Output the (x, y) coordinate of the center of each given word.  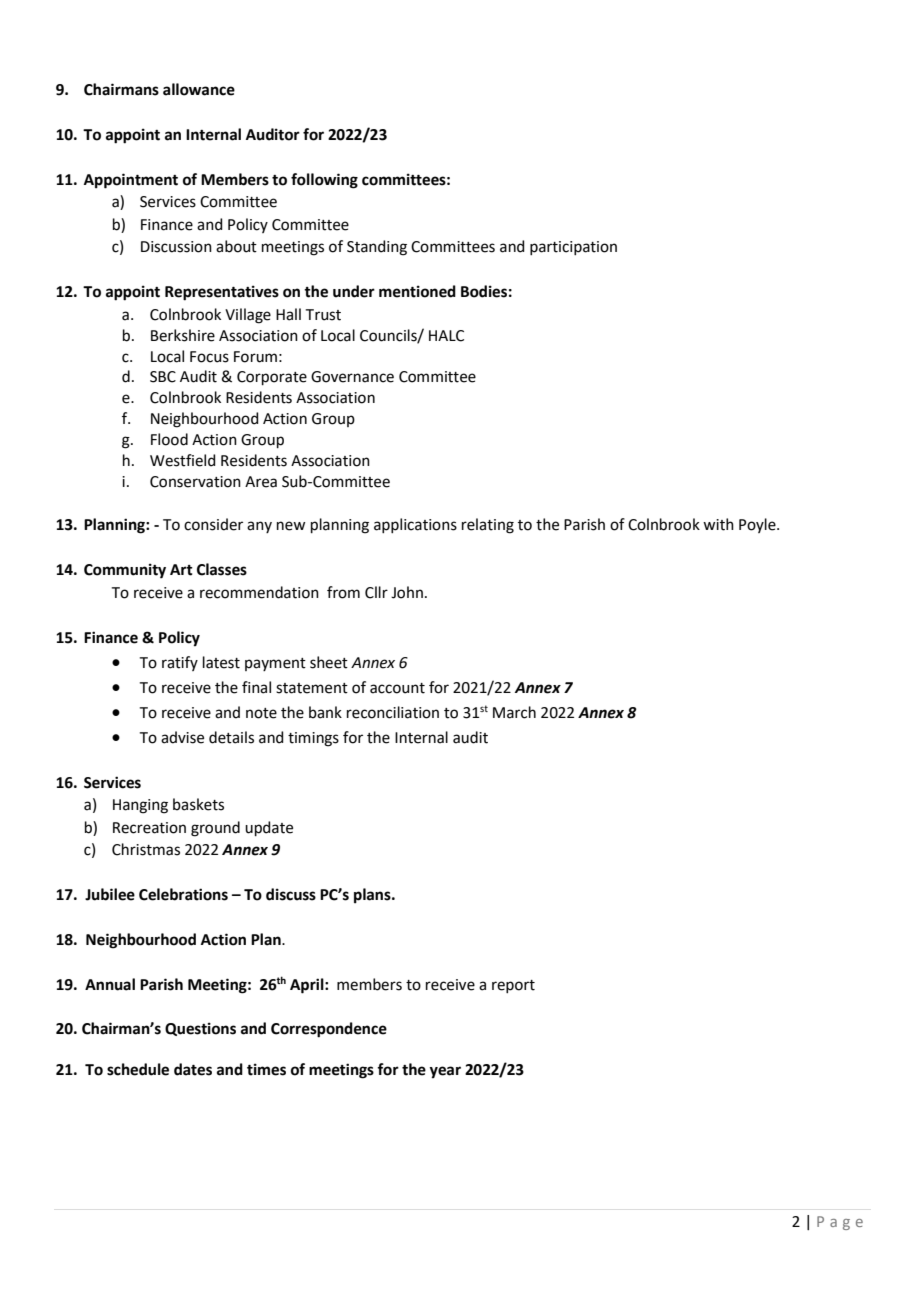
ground (215, 829)
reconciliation (393, 712)
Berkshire (183, 335)
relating (488, 526)
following (324, 181)
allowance (199, 89)
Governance (352, 377)
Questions (200, 1029)
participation (573, 248)
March (514, 712)
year (445, 1072)
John (407, 592)
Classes (222, 569)
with (718, 524)
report (513, 986)
